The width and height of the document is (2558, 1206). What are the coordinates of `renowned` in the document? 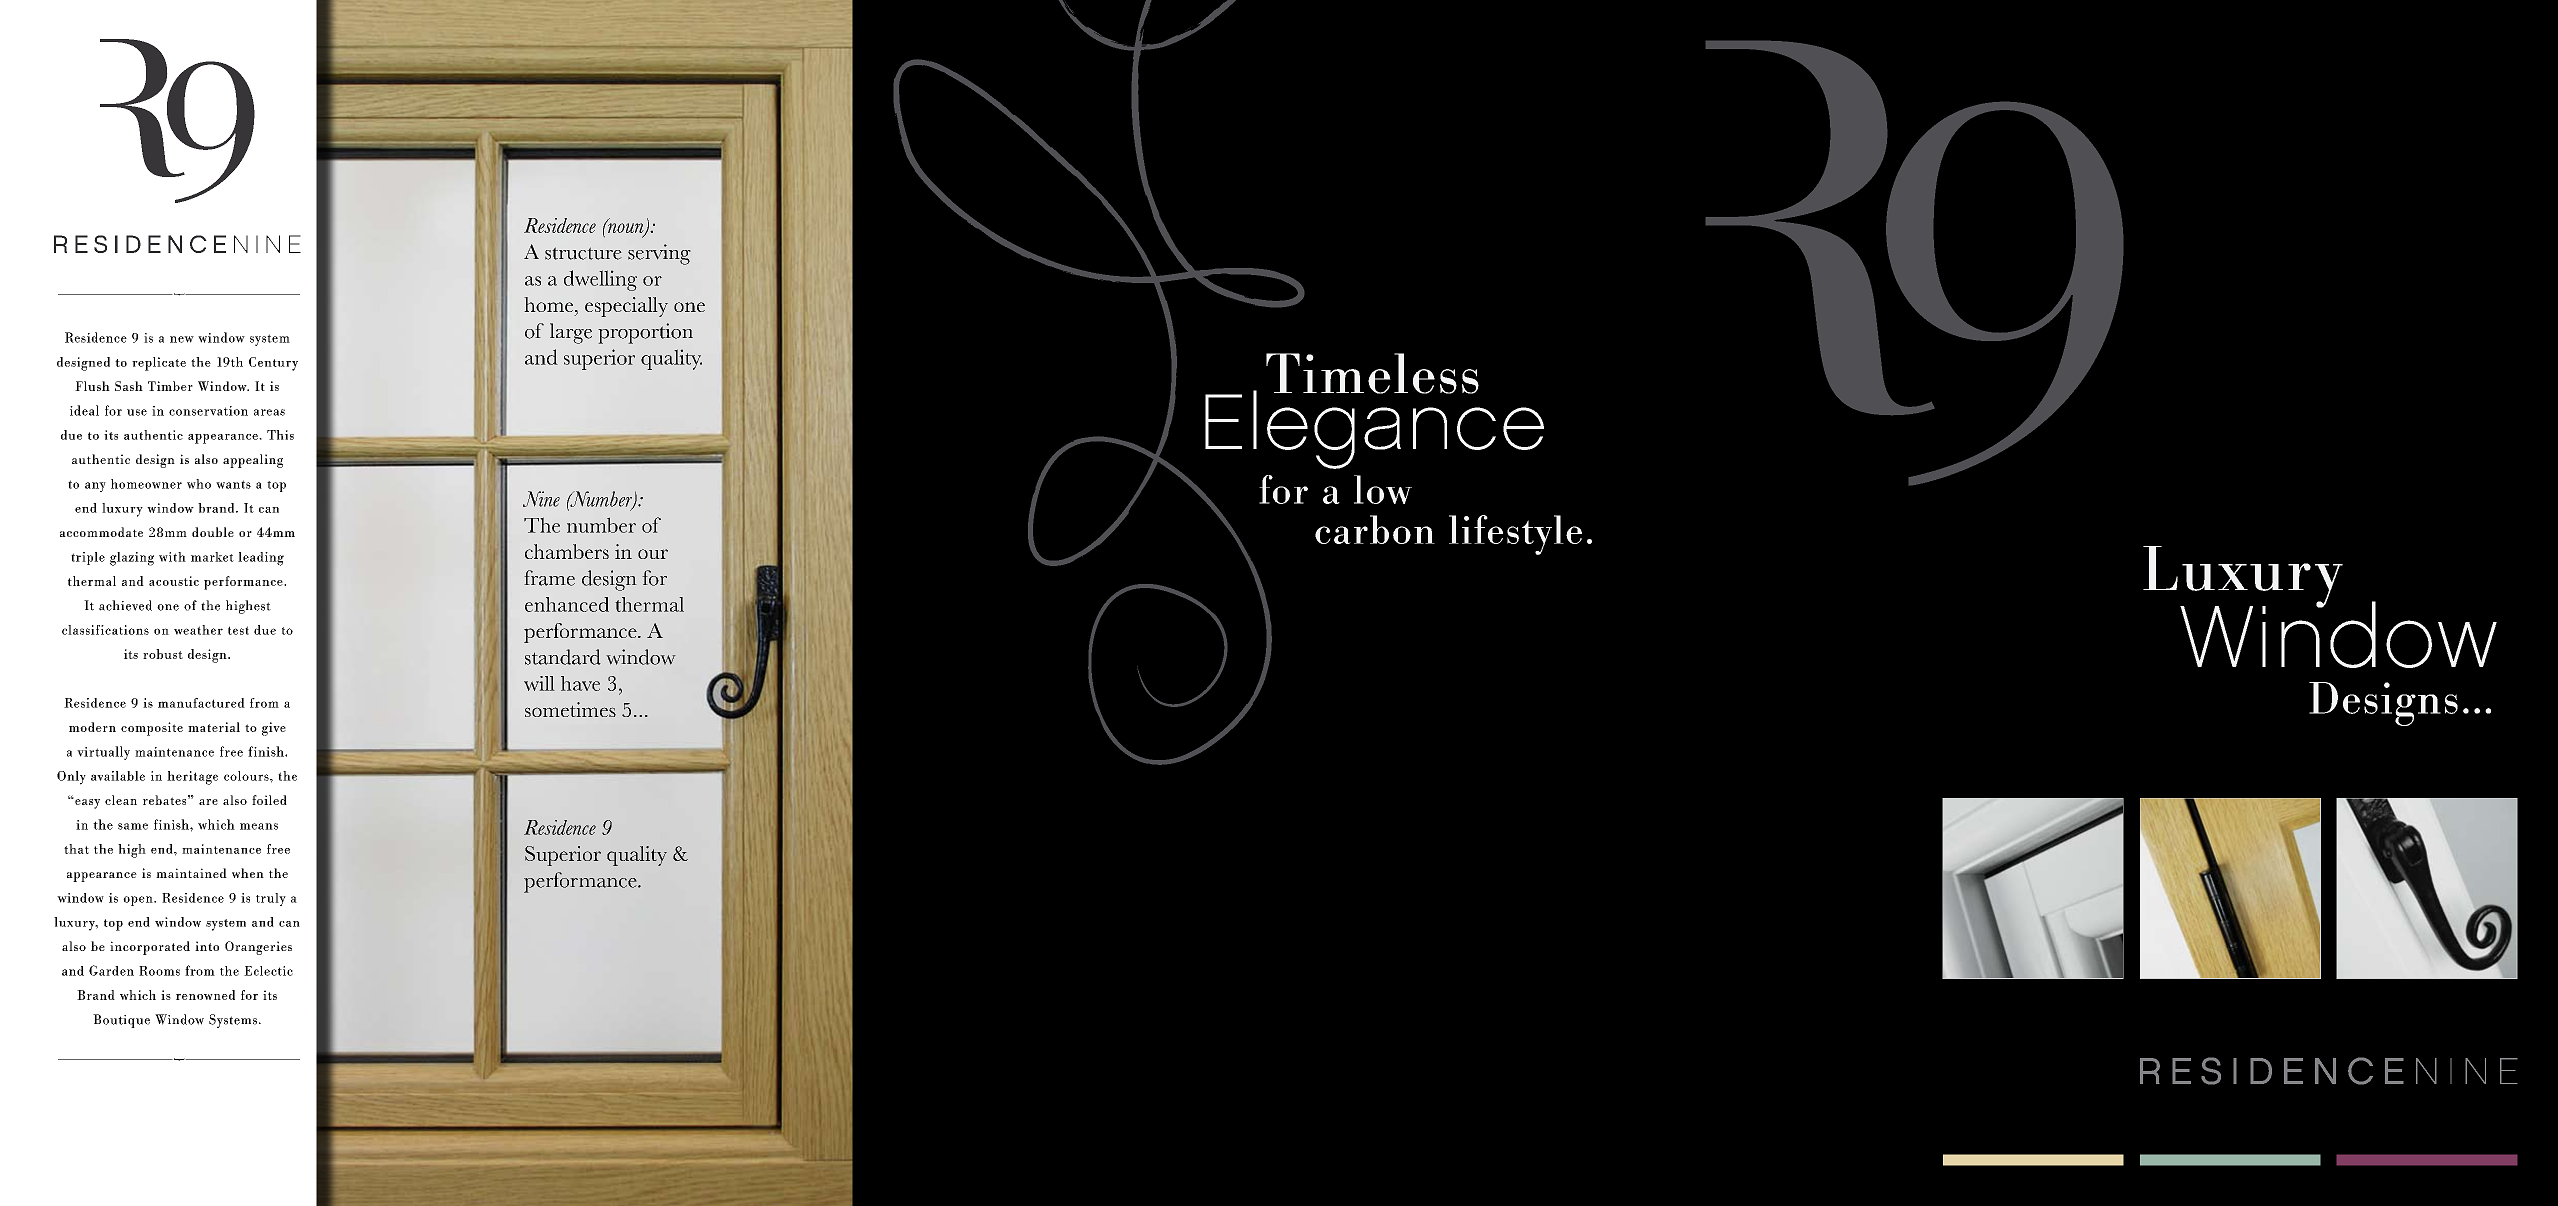 It's located at (205, 995).
